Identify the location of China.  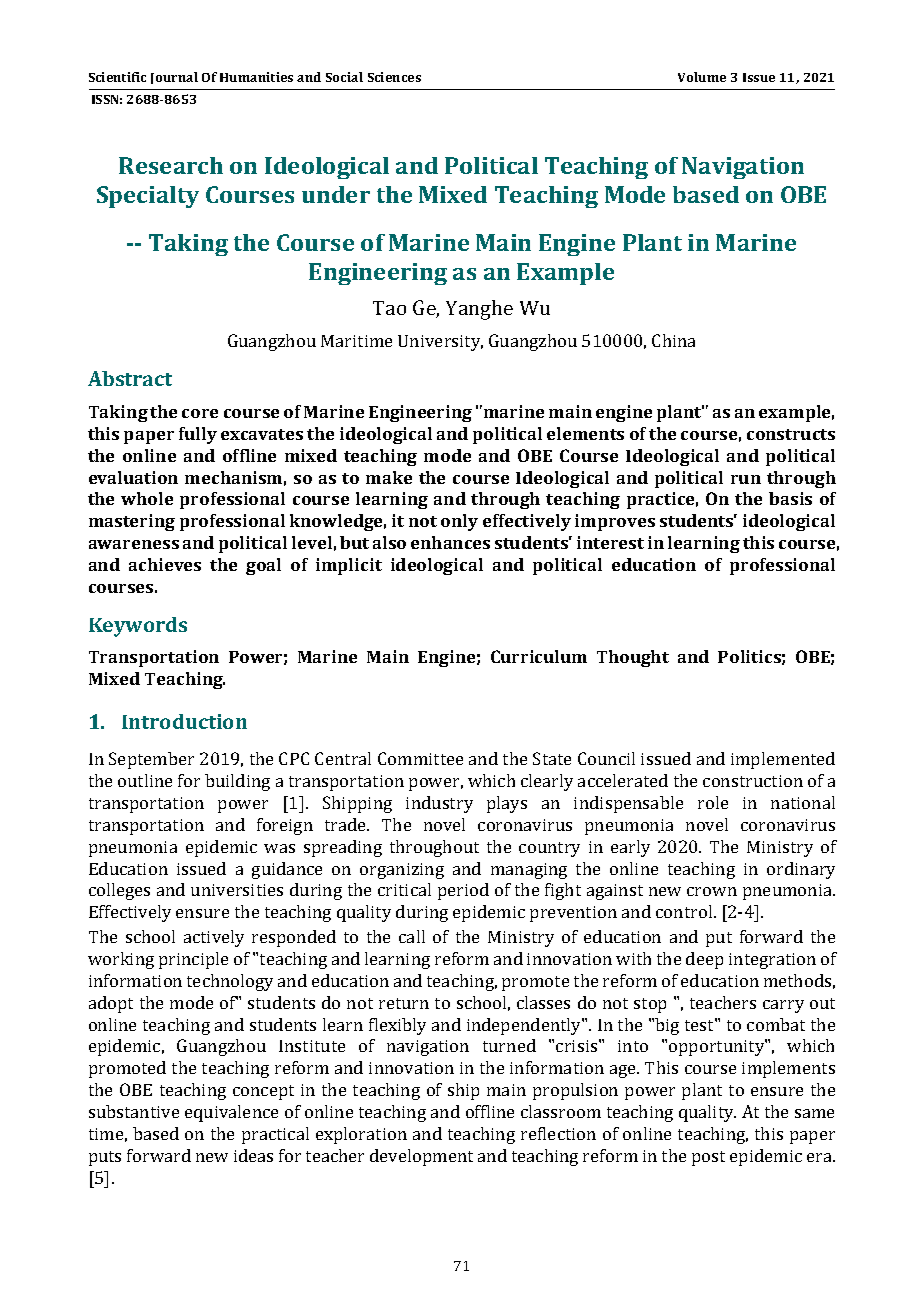
(673, 340).
